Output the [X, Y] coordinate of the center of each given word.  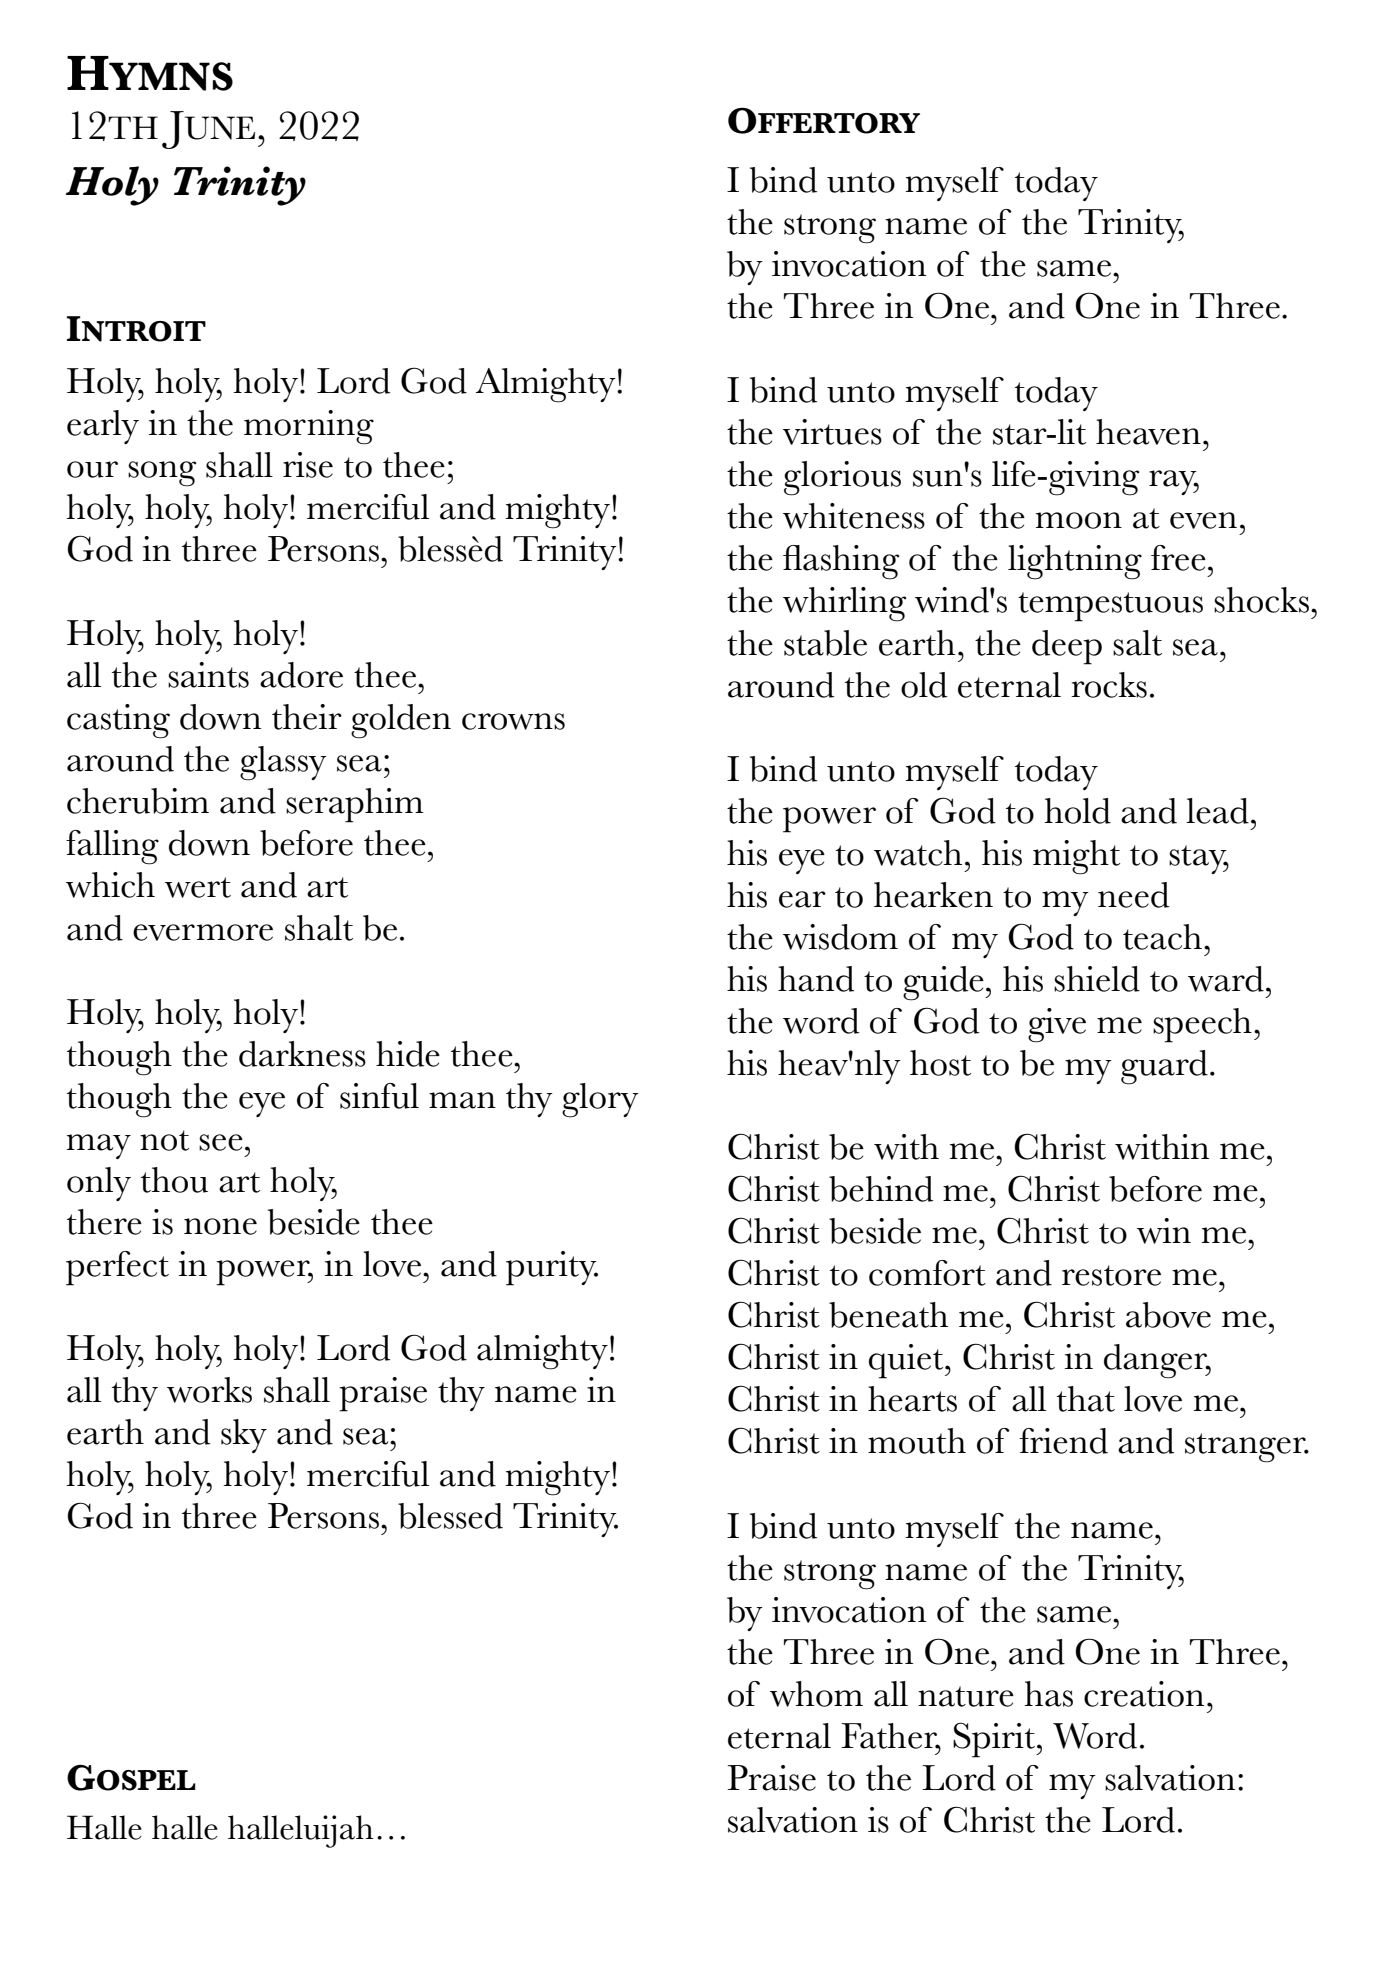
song [162, 474]
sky [244, 1436]
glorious [842, 478]
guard [1164, 1067]
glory [600, 1100]
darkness [302, 1054]
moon [1079, 520]
